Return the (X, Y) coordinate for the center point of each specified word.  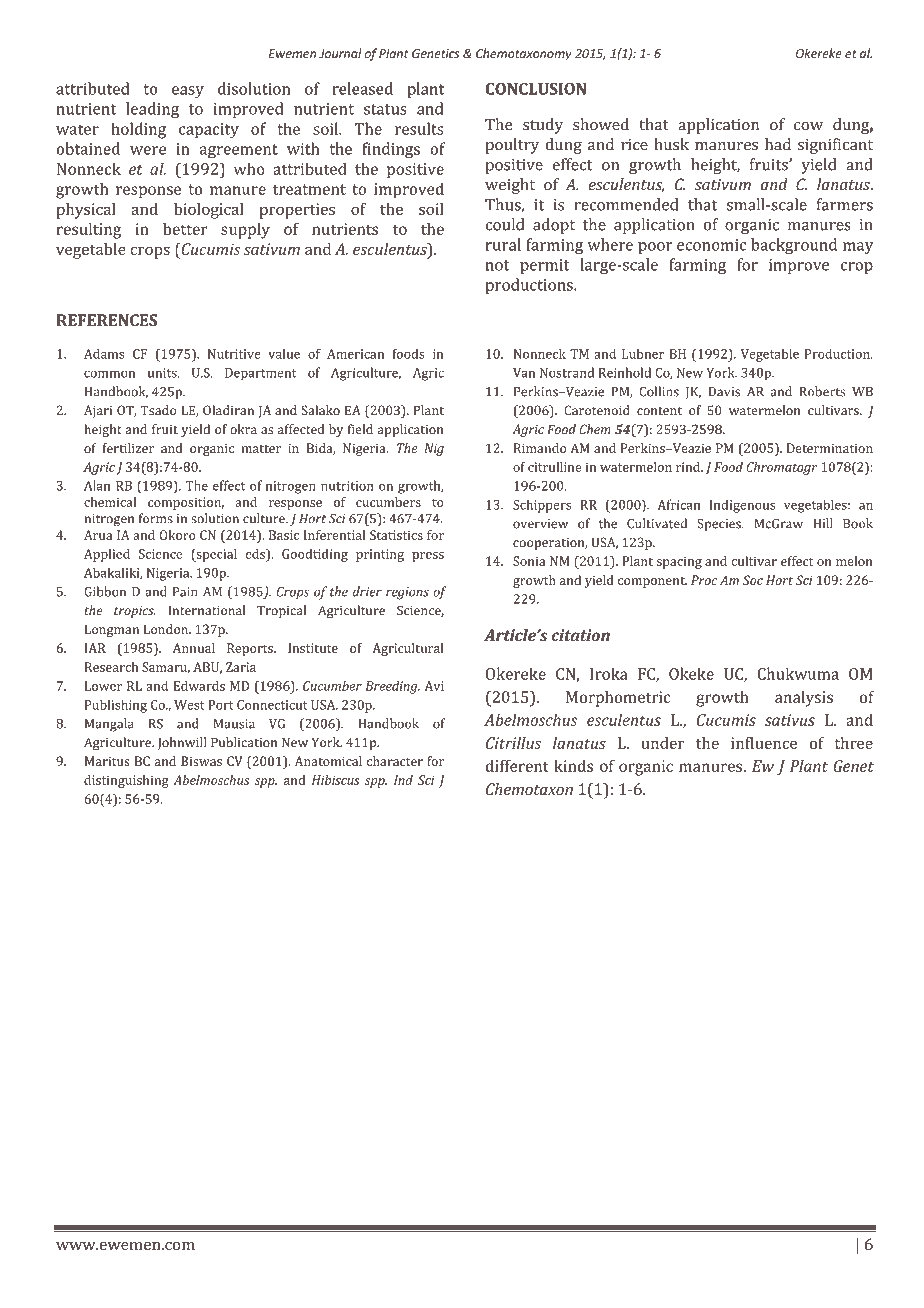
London (167, 629)
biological (208, 211)
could (505, 224)
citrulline (555, 467)
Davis (724, 392)
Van (524, 373)
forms (156, 518)
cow (808, 126)
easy (188, 92)
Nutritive (234, 354)
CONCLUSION (536, 89)
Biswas (201, 761)
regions (407, 593)
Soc (753, 580)
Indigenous (742, 506)
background (794, 246)
